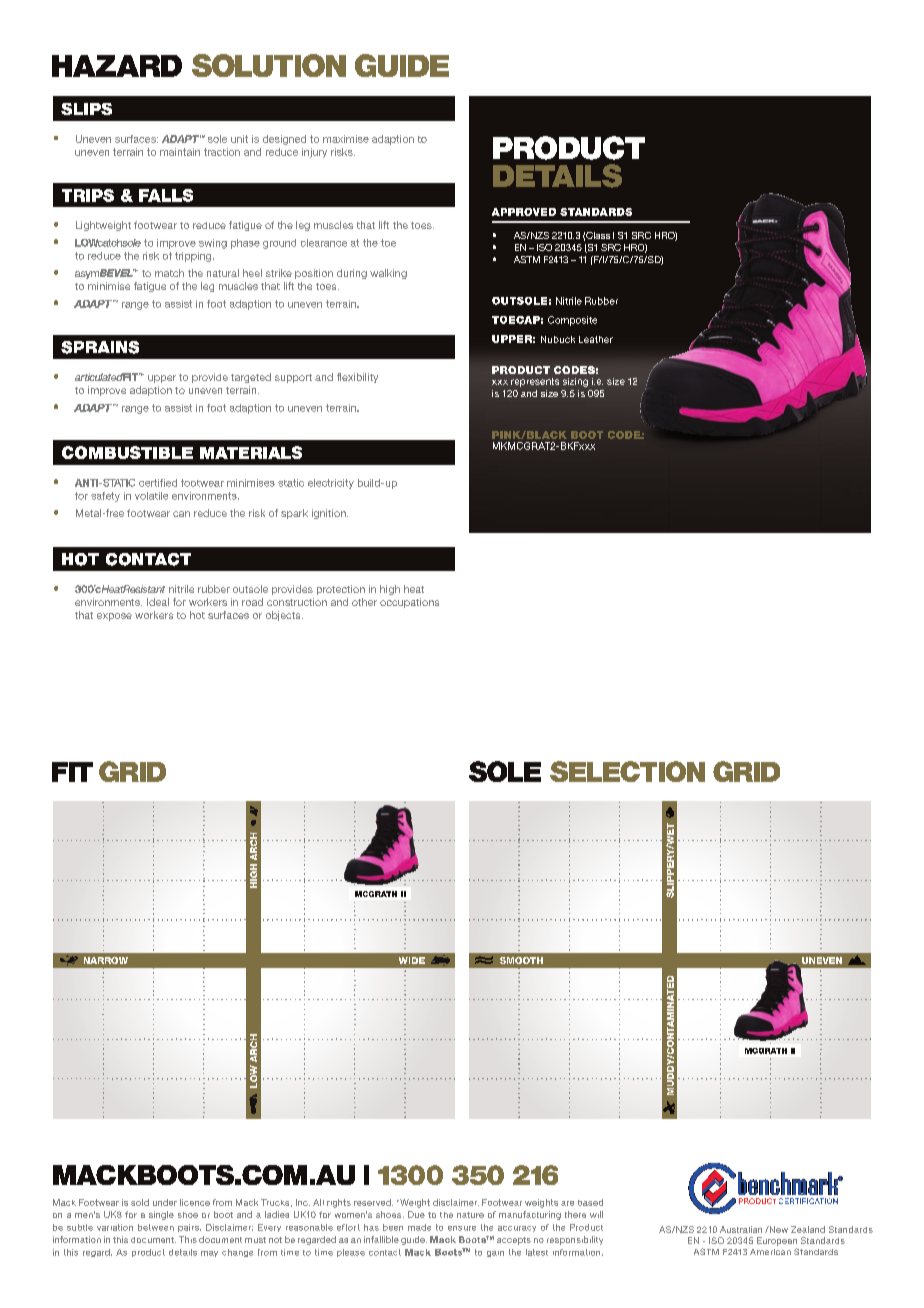  I want to click on Ideal, so click(158, 602).
